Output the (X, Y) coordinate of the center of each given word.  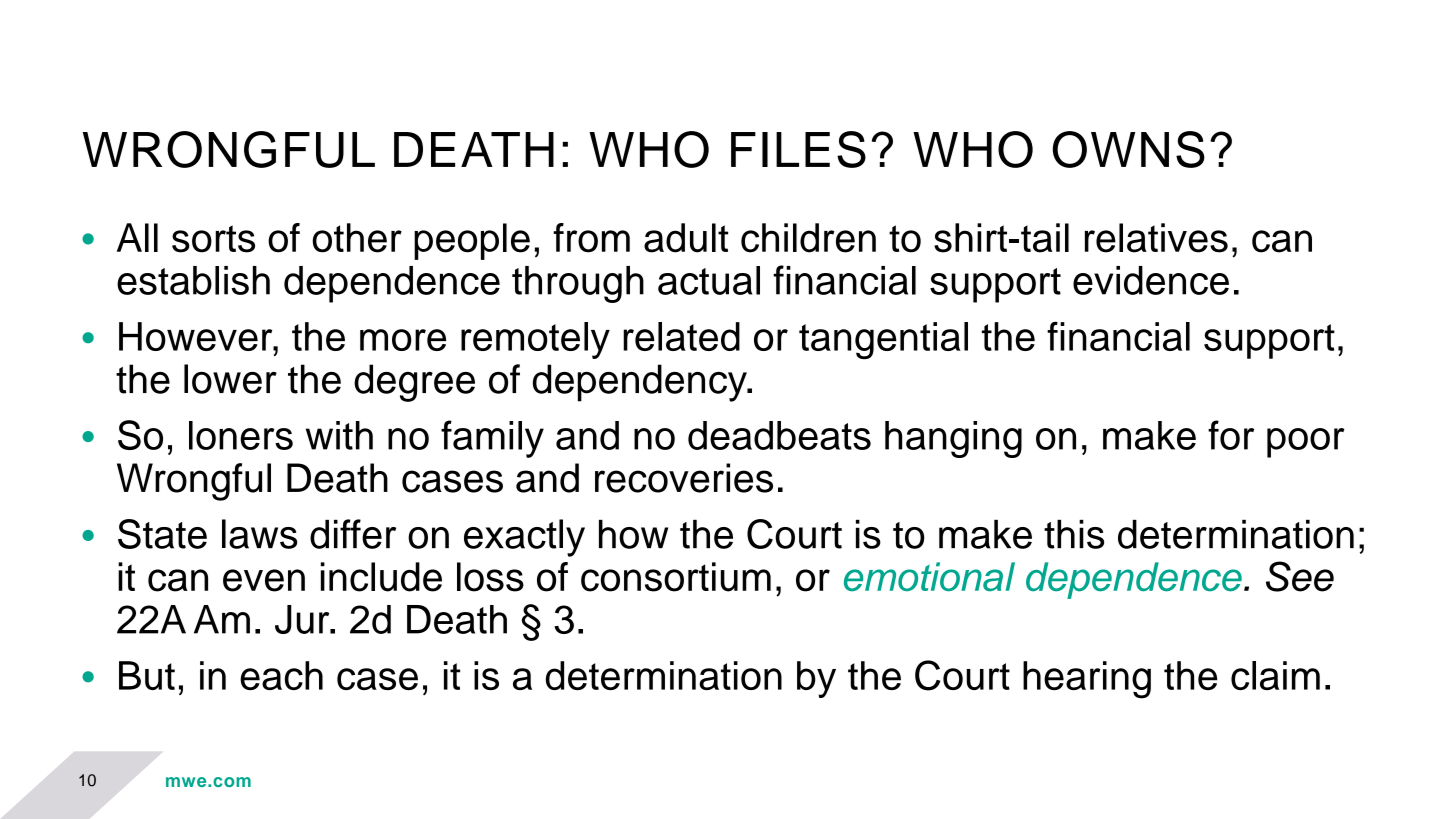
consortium (676, 577)
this (1074, 534)
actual (709, 280)
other (357, 238)
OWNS (1129, 149)
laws (259, 534)
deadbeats (779, 435)
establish (193, 280)
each (281, 675)
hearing (1087, 680)
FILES (798, 149)
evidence (1151, 280)
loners (241, 435)
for (1231, 435)
